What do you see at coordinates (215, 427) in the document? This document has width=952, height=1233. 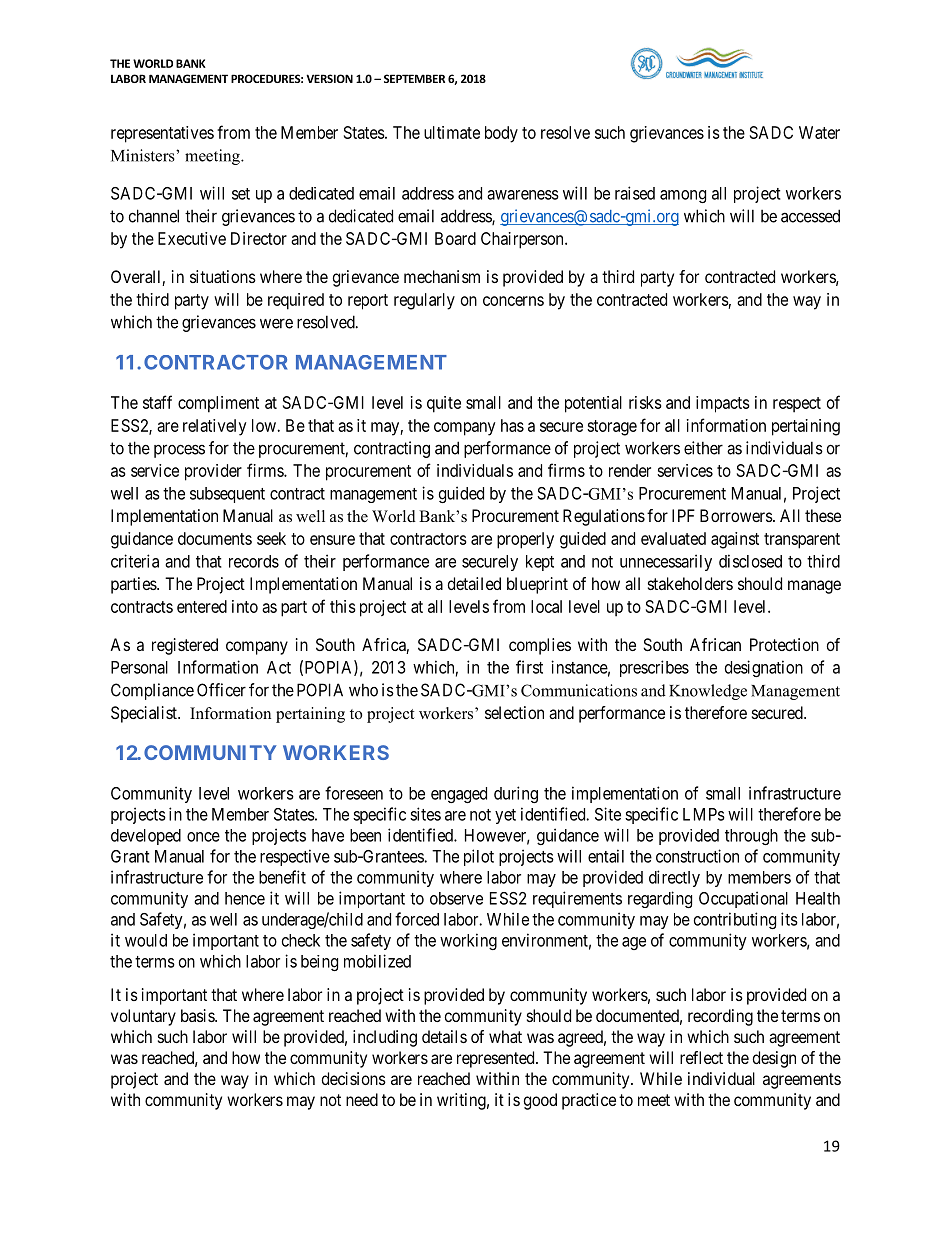 I see `relatively` at bounding box center [215, 427].
